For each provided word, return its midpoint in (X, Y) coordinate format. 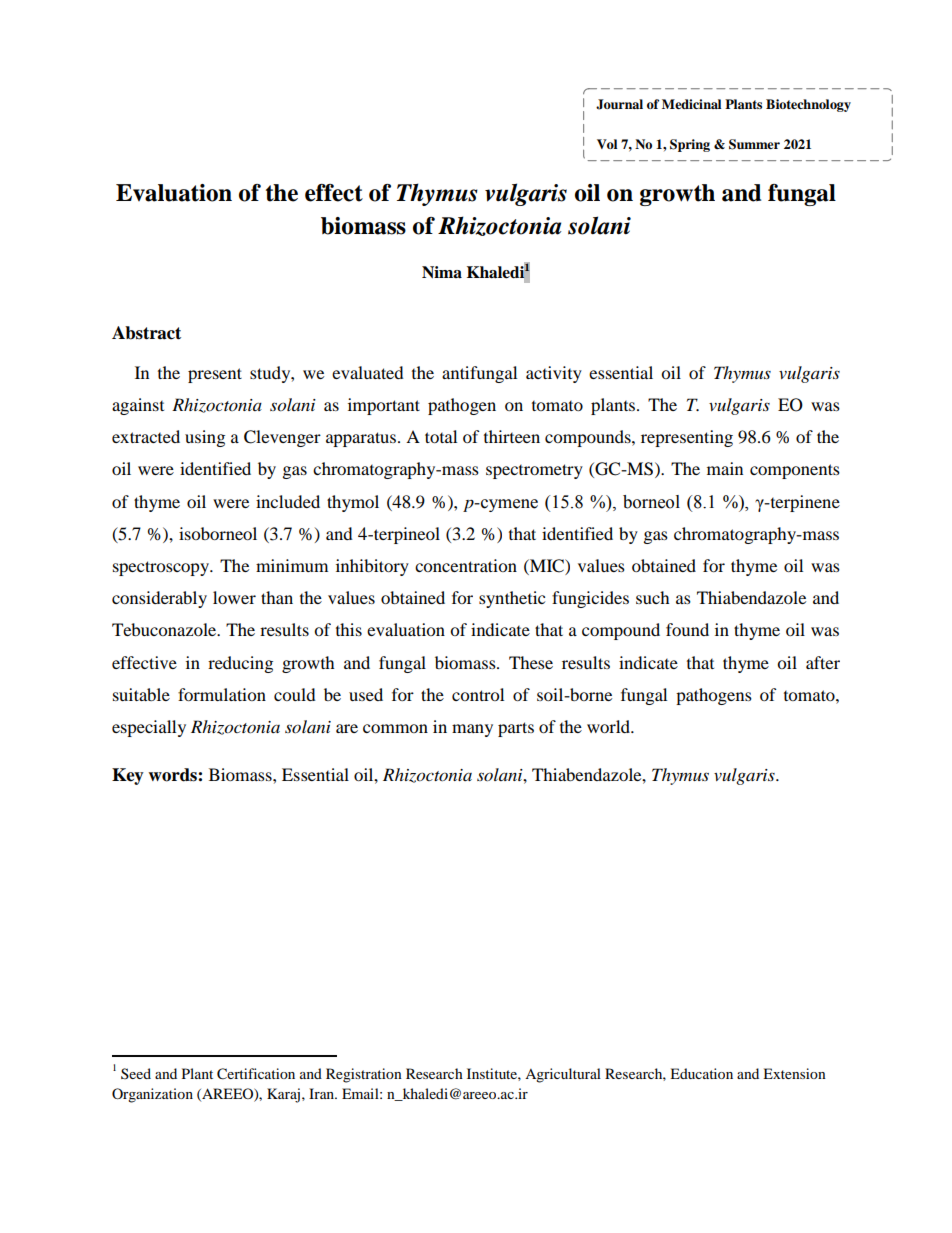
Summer (754, 144)
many (472, 730)
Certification (256, 1074)
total (441, 436)
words (173, 775)
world (610, 726)
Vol (607, 144)
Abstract (146, 333)
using (205, 438)
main (725, 468)
